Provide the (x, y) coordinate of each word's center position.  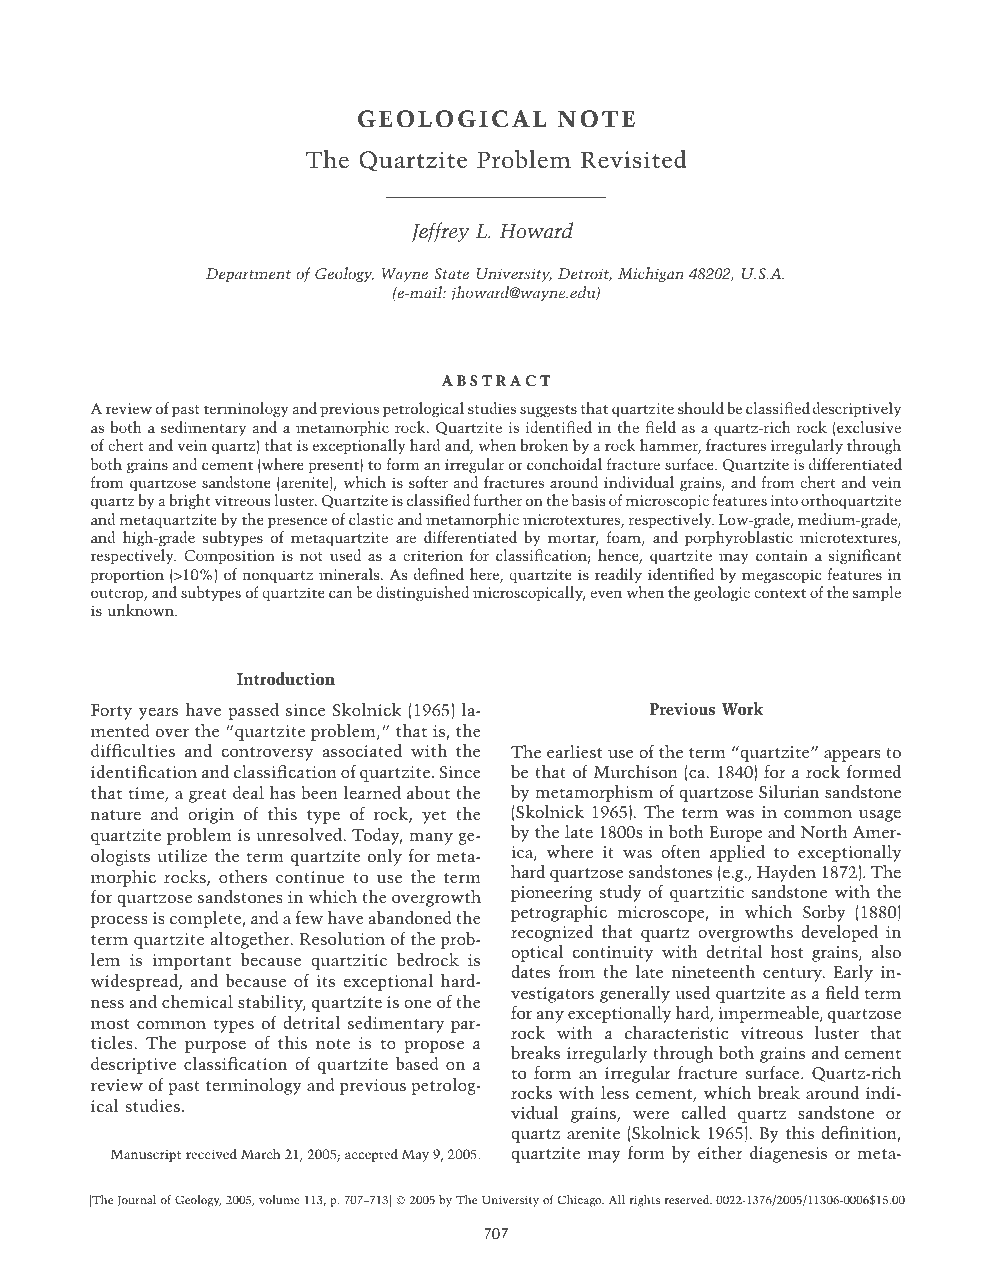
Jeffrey (441, 232)
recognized (552, 933)
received (211, 1153)
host (787, 951)
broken (544, 445)
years (158, 714)
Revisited (633, 159)
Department (248, 275)
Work (742, 708)
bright (189, 501)
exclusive (869, 427)
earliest (575, 751)
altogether (251, 940)
